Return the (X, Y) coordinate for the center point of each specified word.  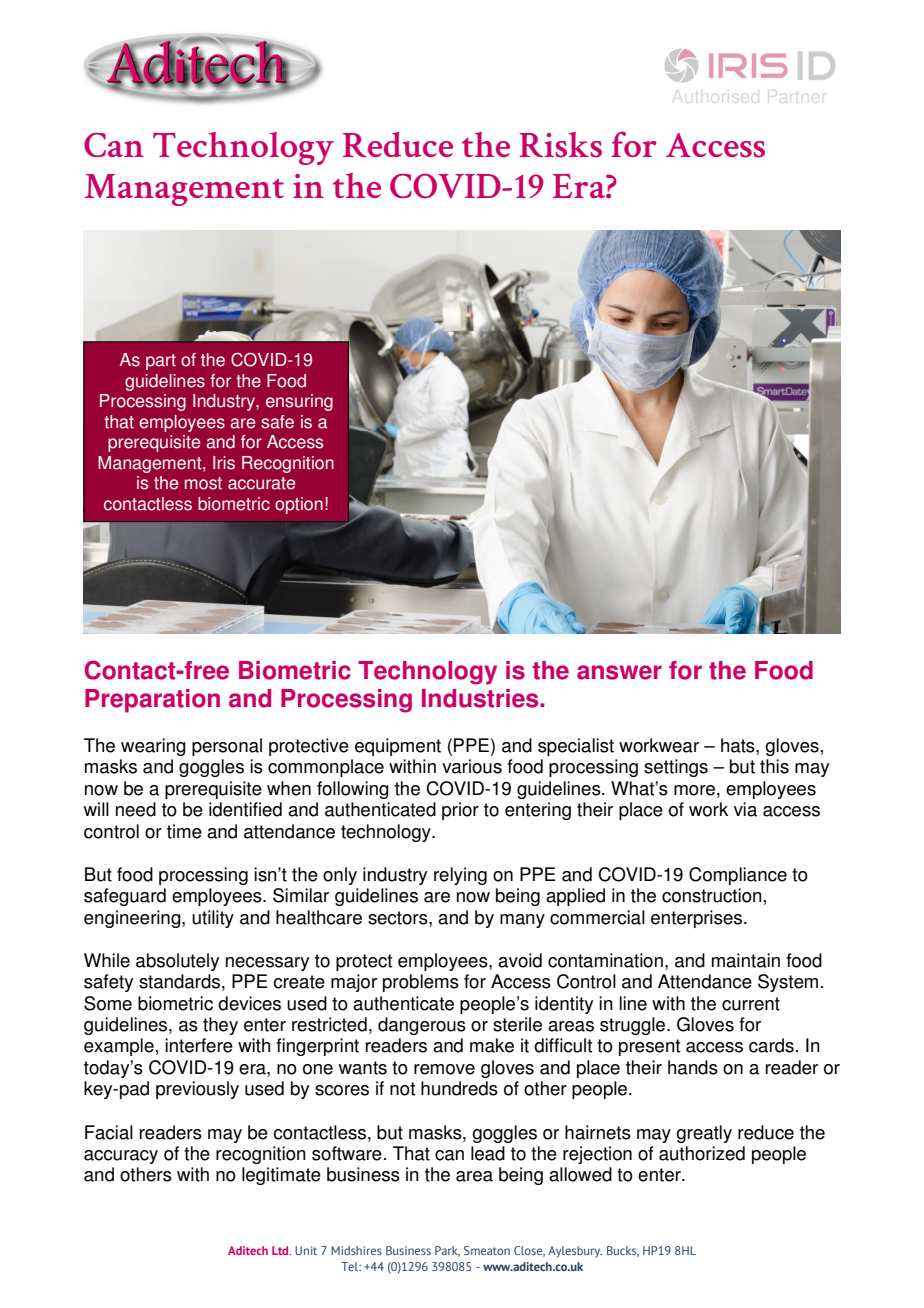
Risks (560, 145)
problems (421, 983)
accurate (261, 483)
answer (619, 672)
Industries (481, 698)
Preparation (152, 701)
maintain (746, 960)
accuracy (121, 1157)
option (299, 505)
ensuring (299, 402)
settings (676, 768)
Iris (224, 463)
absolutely (177, 962)
